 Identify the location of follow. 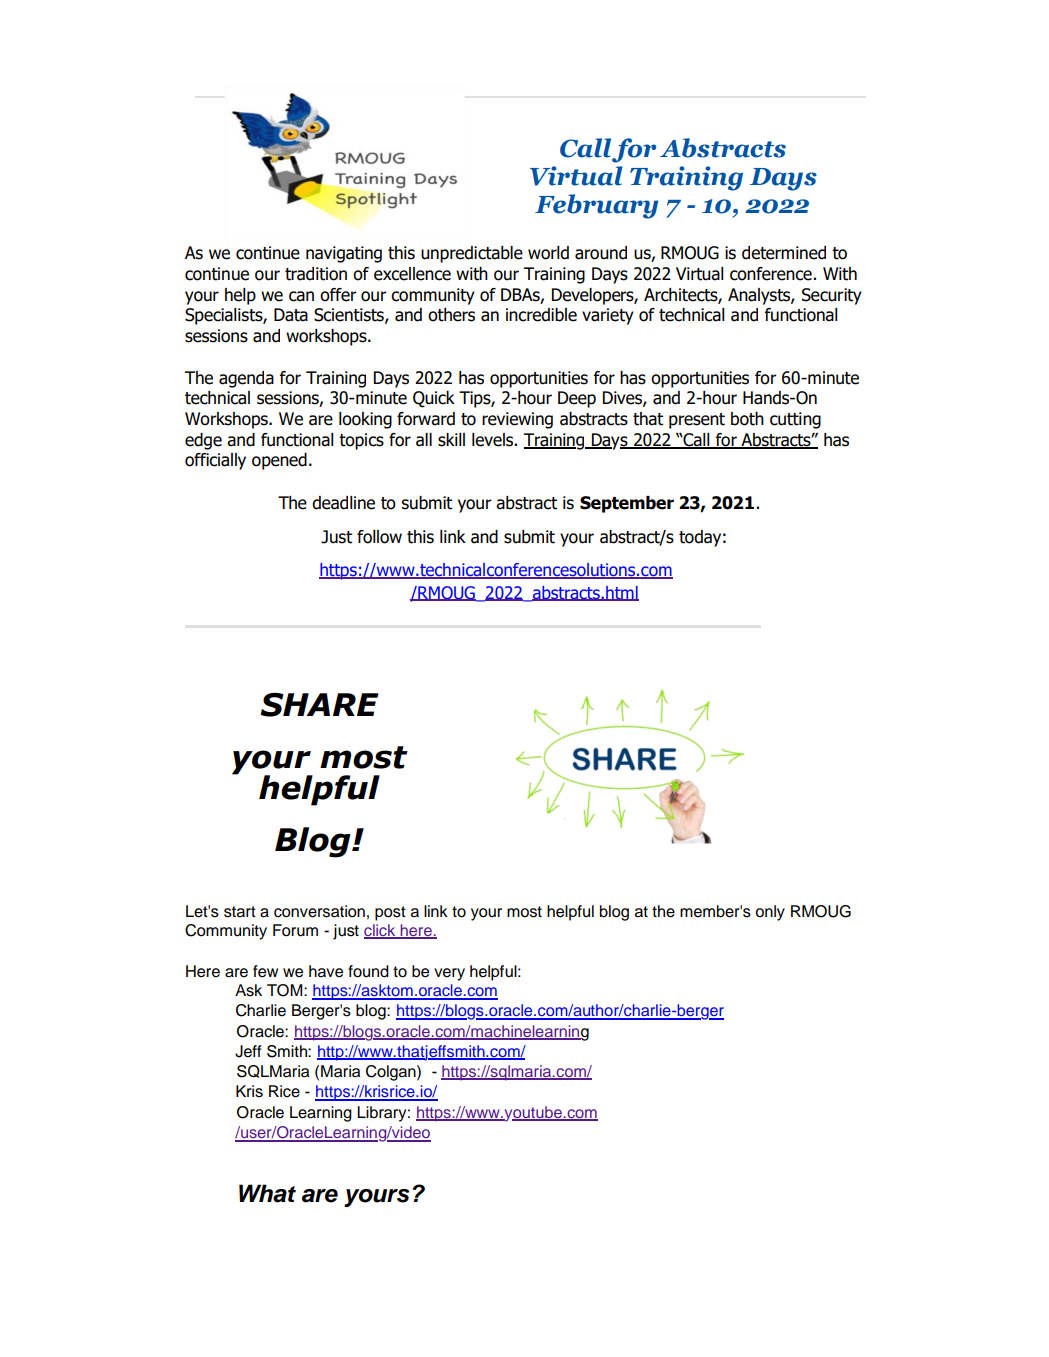
(379, 537).
